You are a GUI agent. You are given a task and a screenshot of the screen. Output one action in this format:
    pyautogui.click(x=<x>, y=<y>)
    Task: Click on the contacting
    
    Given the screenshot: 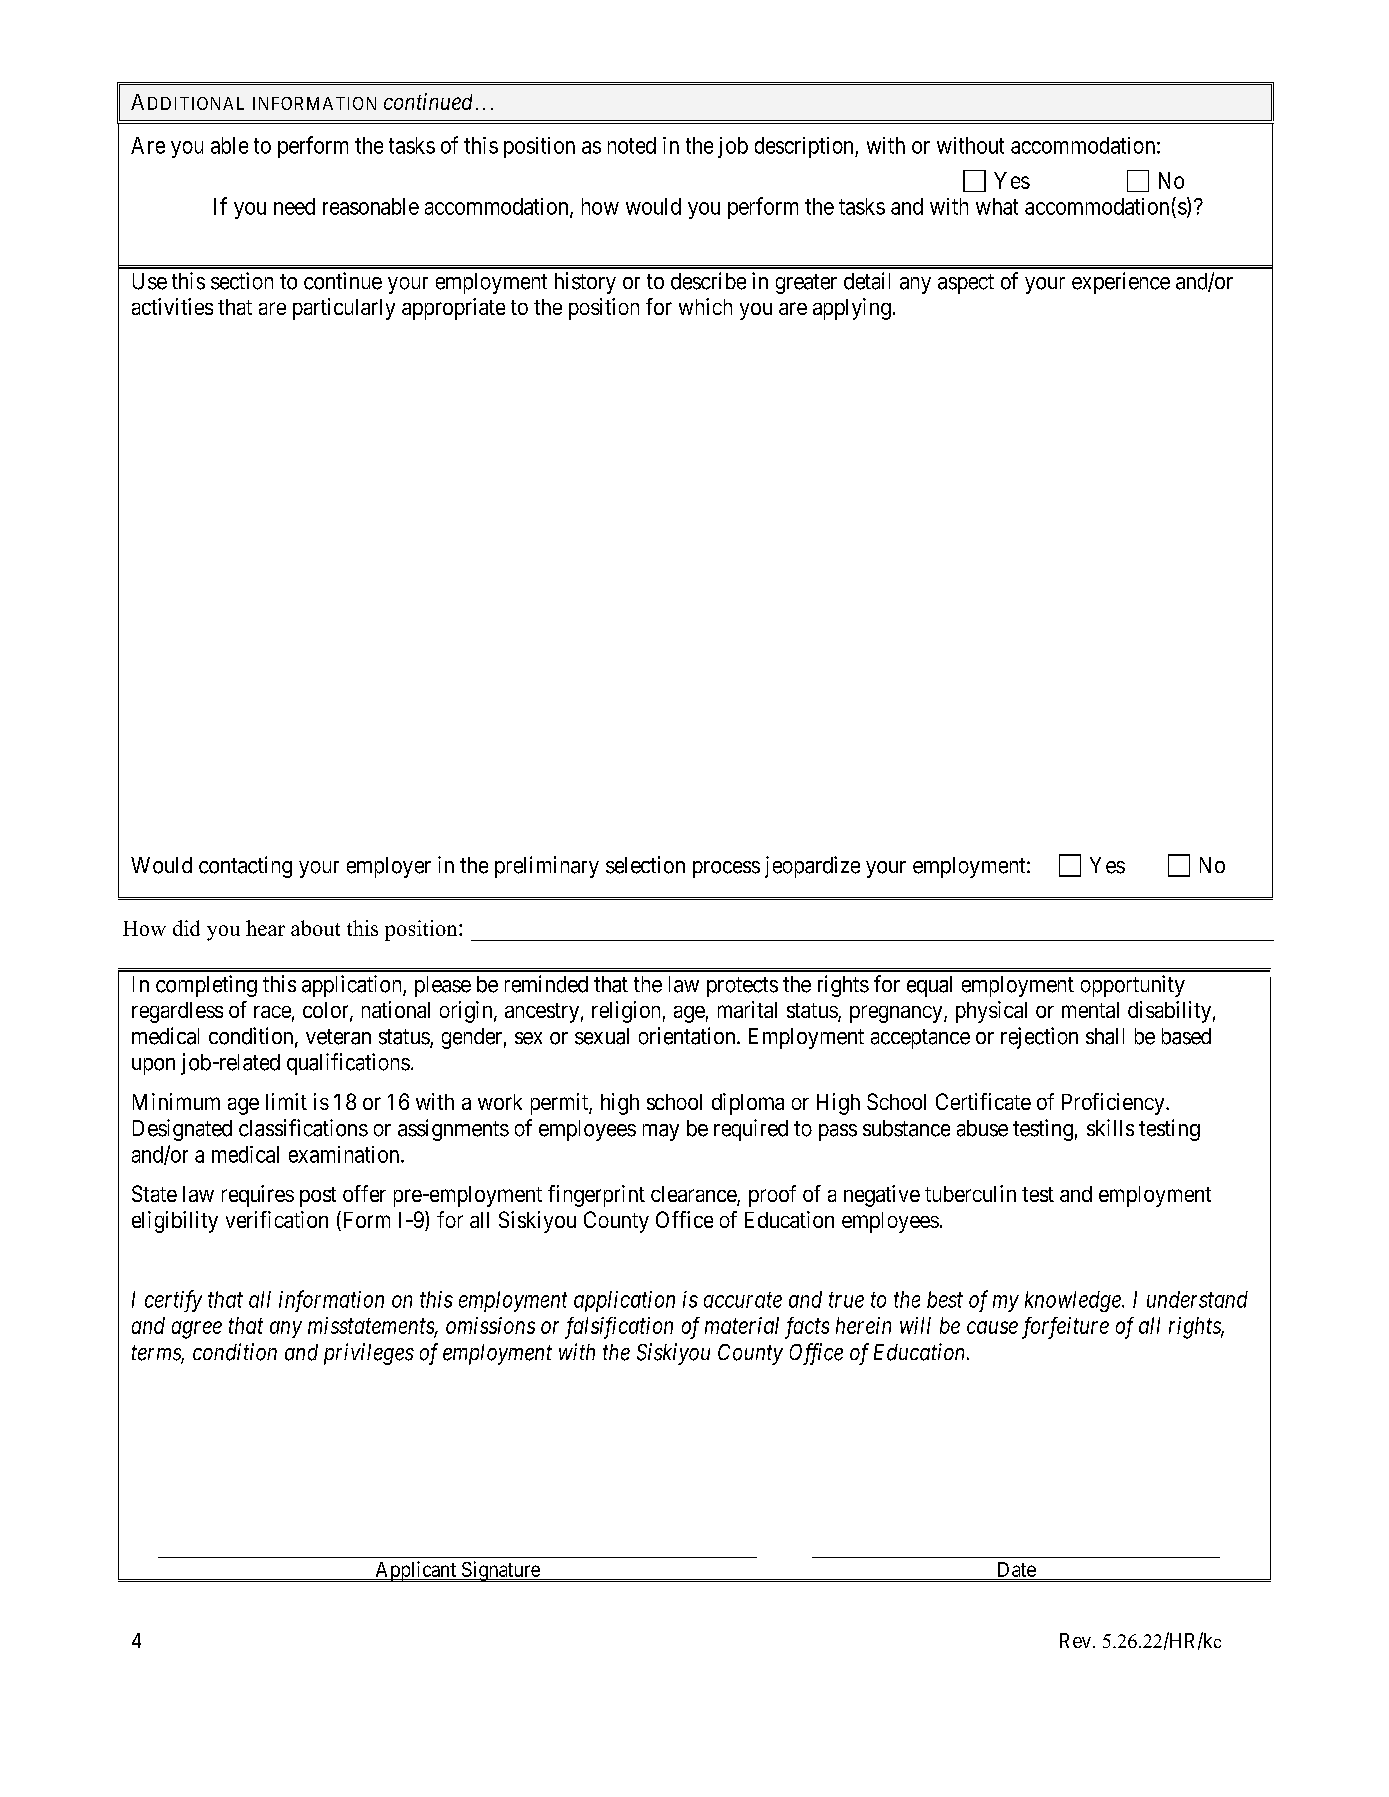 What is the action you would take?
    pyautogui.click(x=245, y=867)
